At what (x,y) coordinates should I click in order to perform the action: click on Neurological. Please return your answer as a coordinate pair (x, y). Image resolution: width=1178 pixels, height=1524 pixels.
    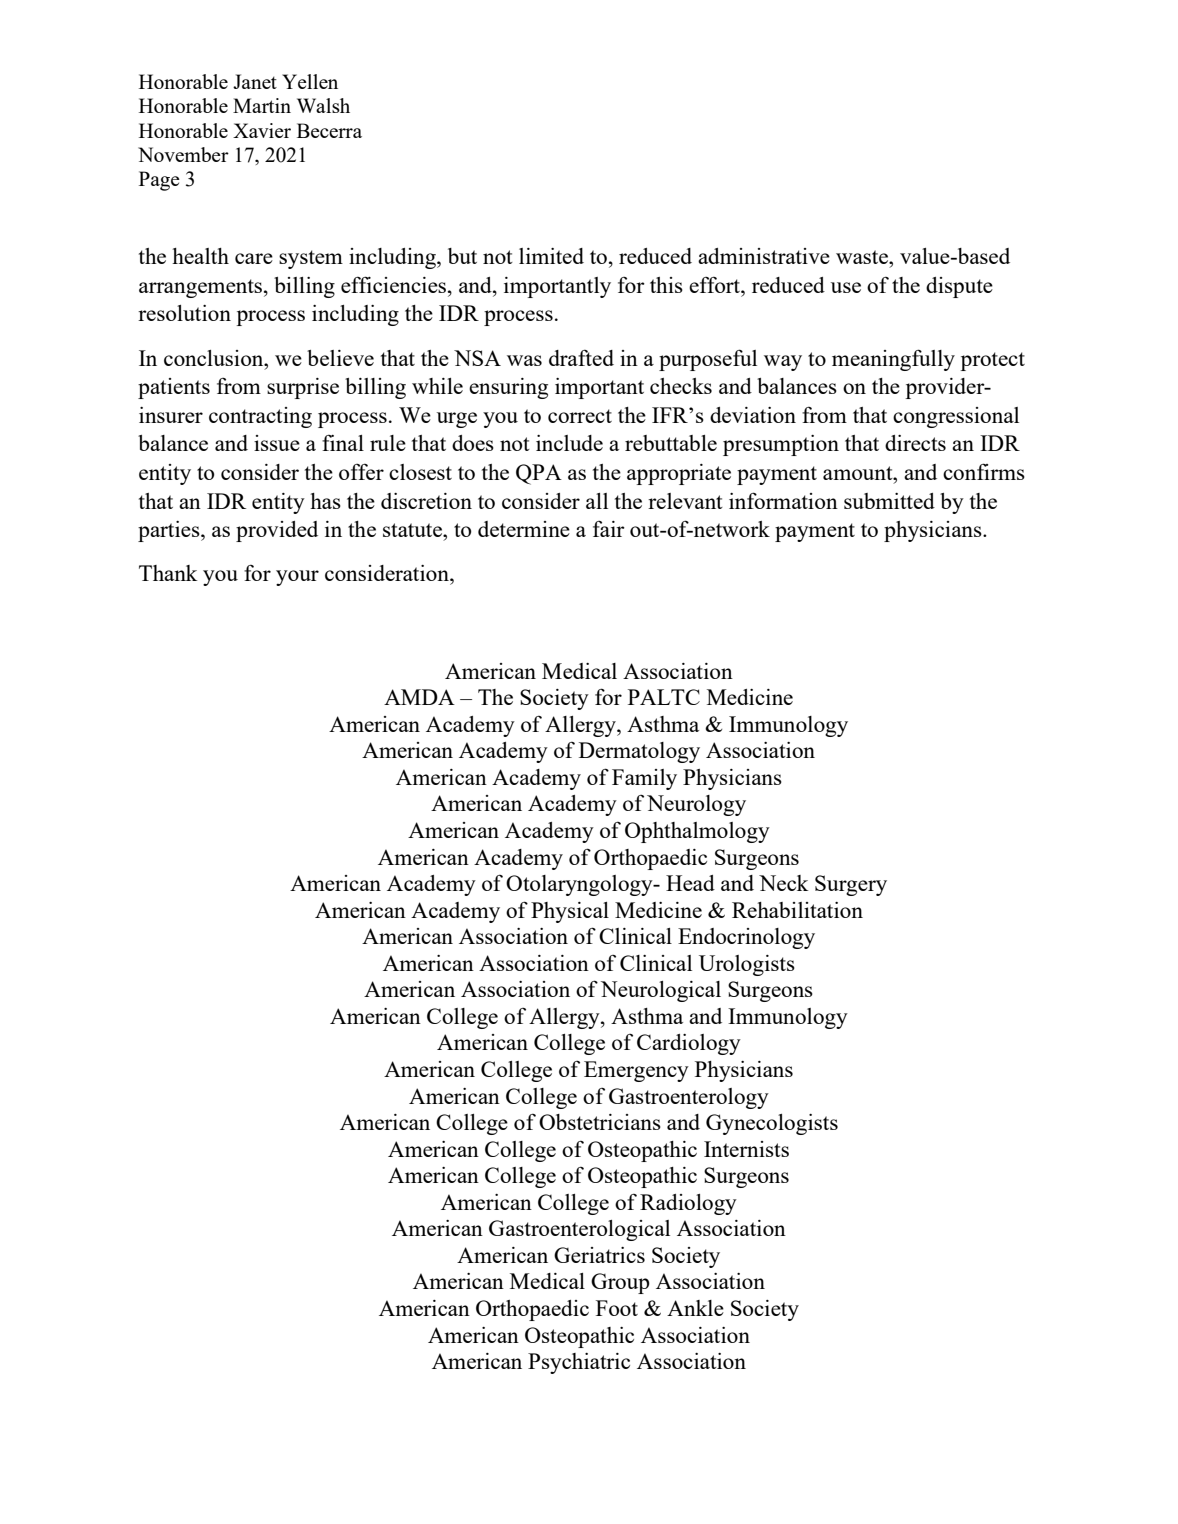
    Looking at the image, I should click on (661, 991).
